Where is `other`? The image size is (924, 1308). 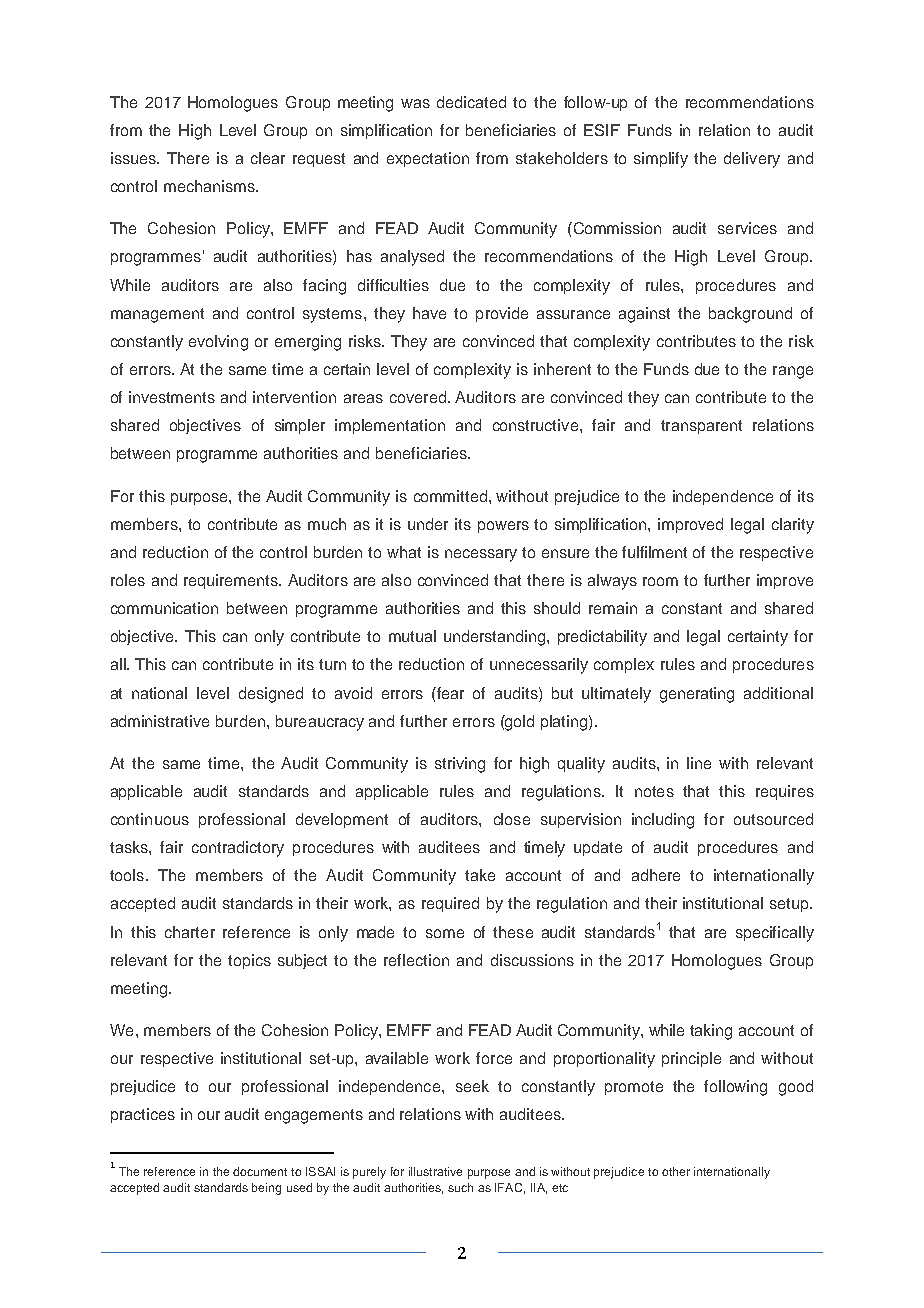
other is located at coordinates (676, 1171).
